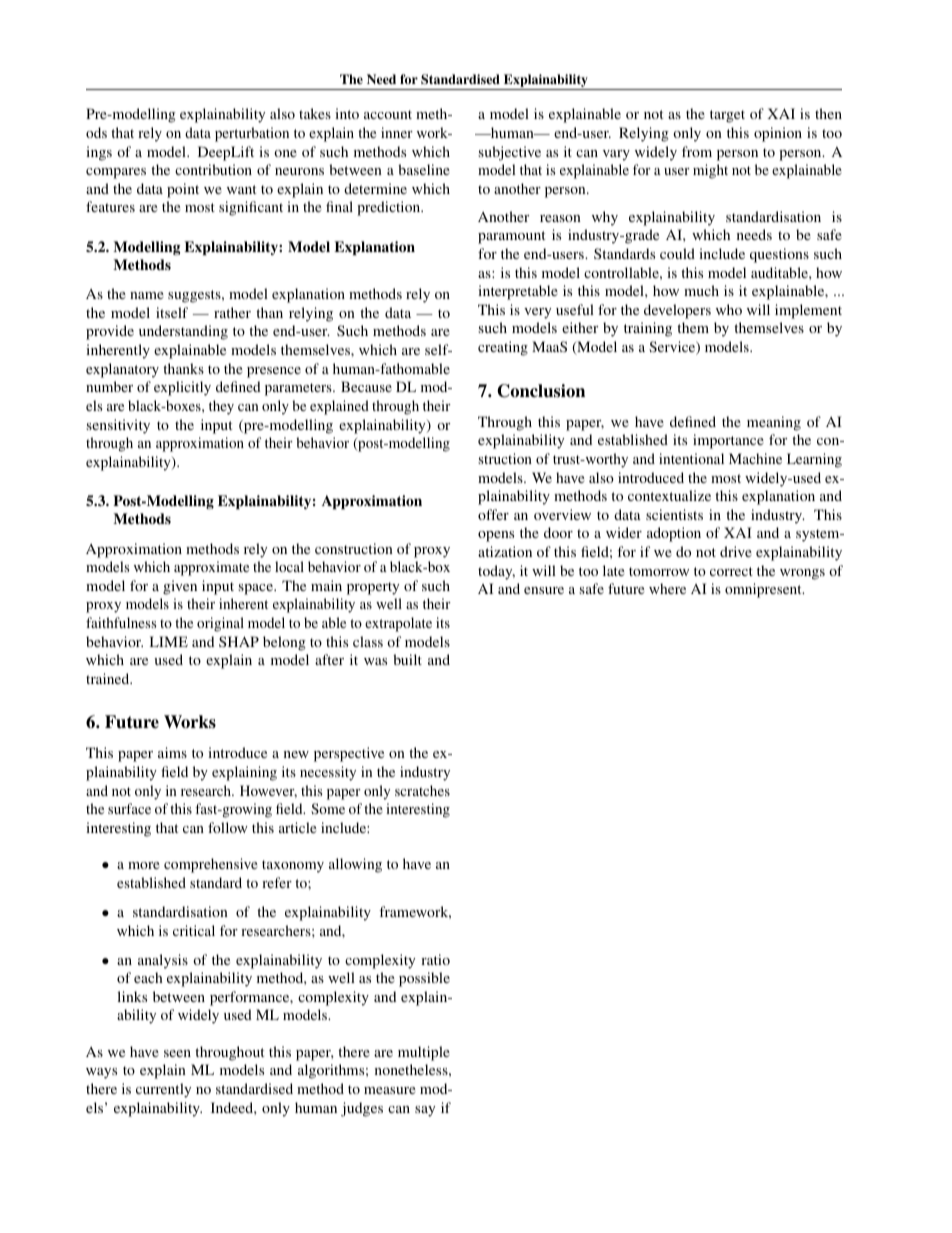  What do you see at coordinates (182, 388) in the page?
I see `explicitly` at bounding box center [182, 388].
